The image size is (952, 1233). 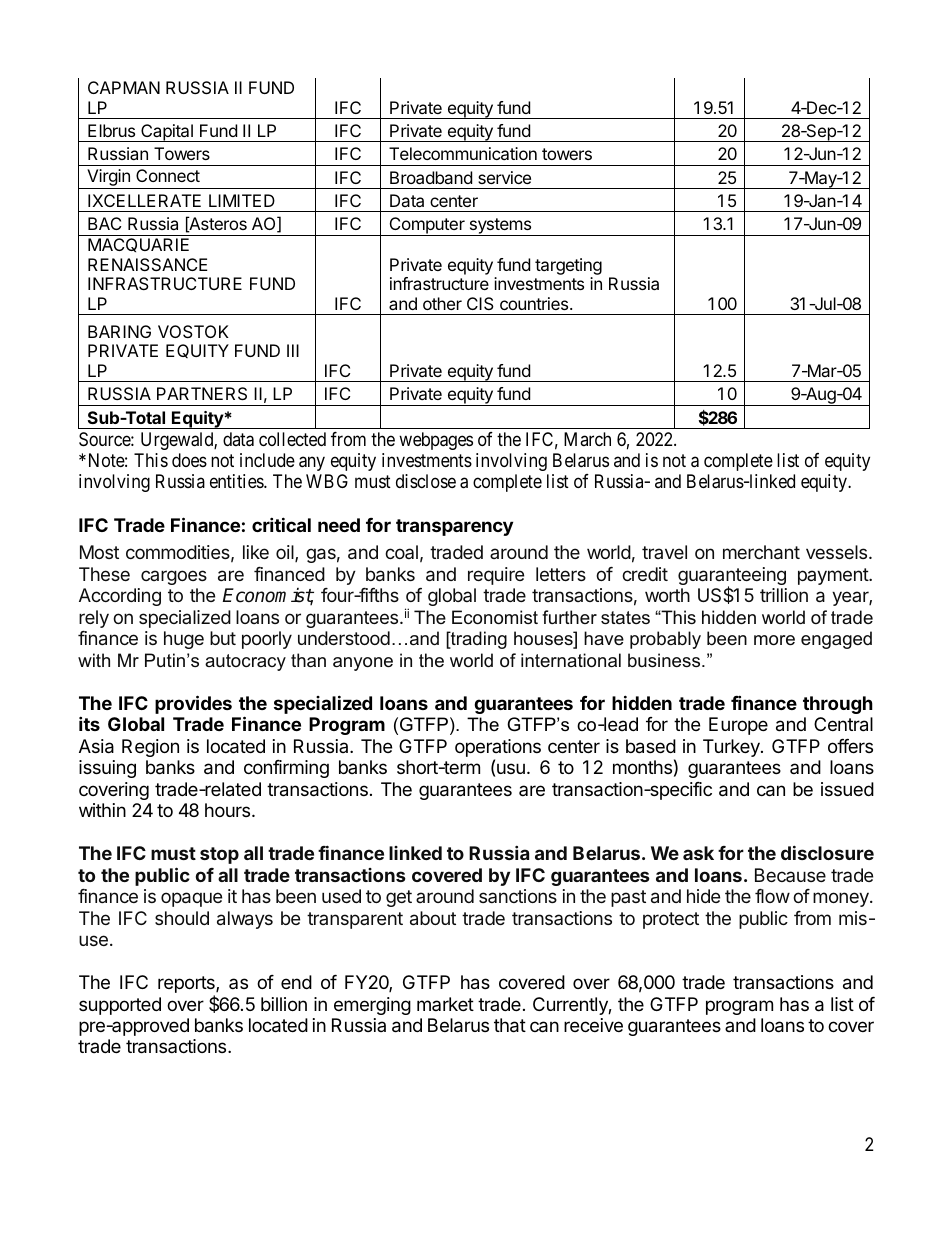 I want to click on international, so click(x=571, y=660).
